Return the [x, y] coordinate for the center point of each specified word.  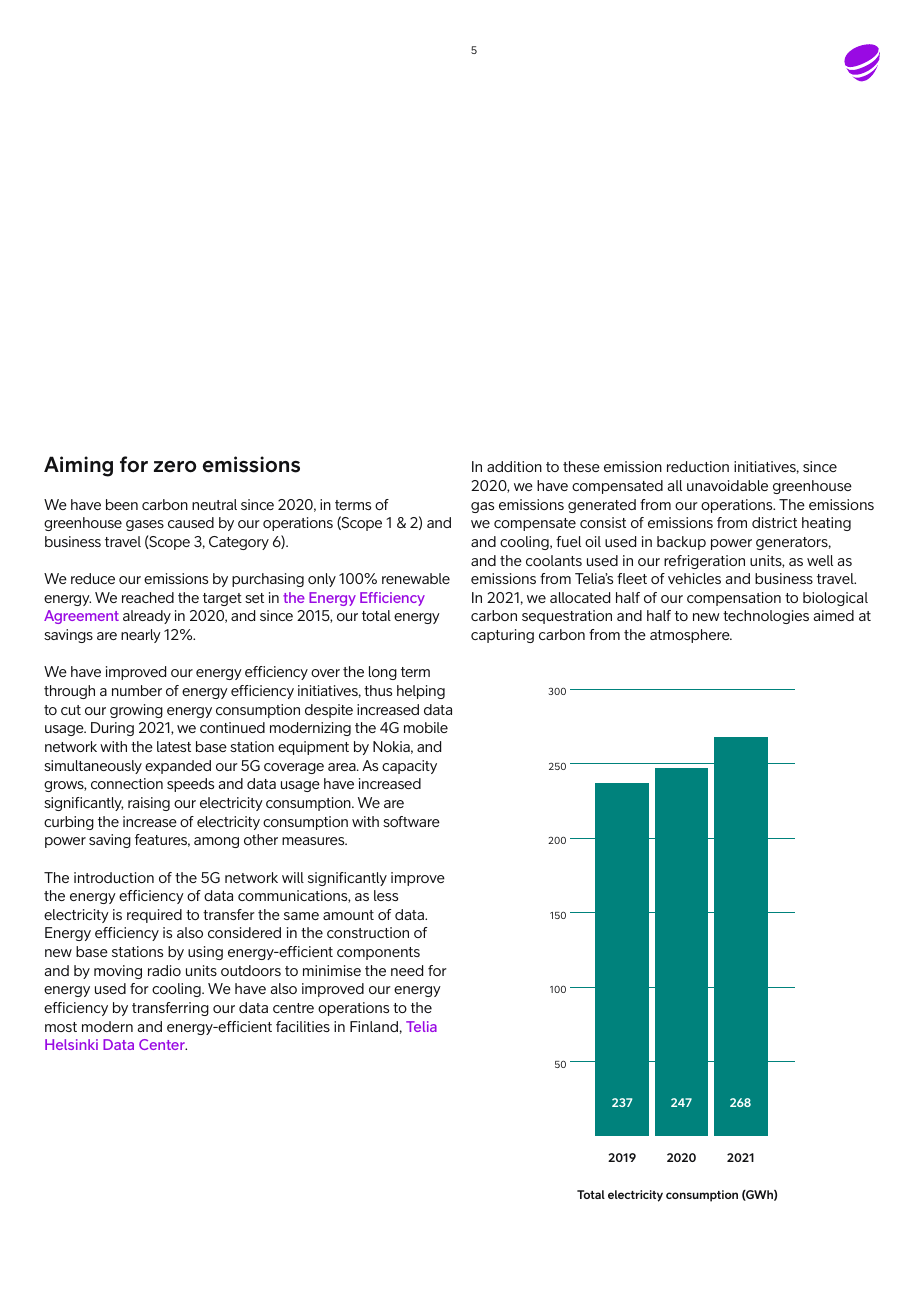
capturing [502, 636]
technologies [766, 617]
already [147, 617]
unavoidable [727, 485]
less [386, 895]
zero [175, 467]
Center [163, 1044]
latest [174, 746]
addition [514, 466]
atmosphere [691, 636]
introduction [114, 877]
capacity [409, 767]
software [411, 821]
